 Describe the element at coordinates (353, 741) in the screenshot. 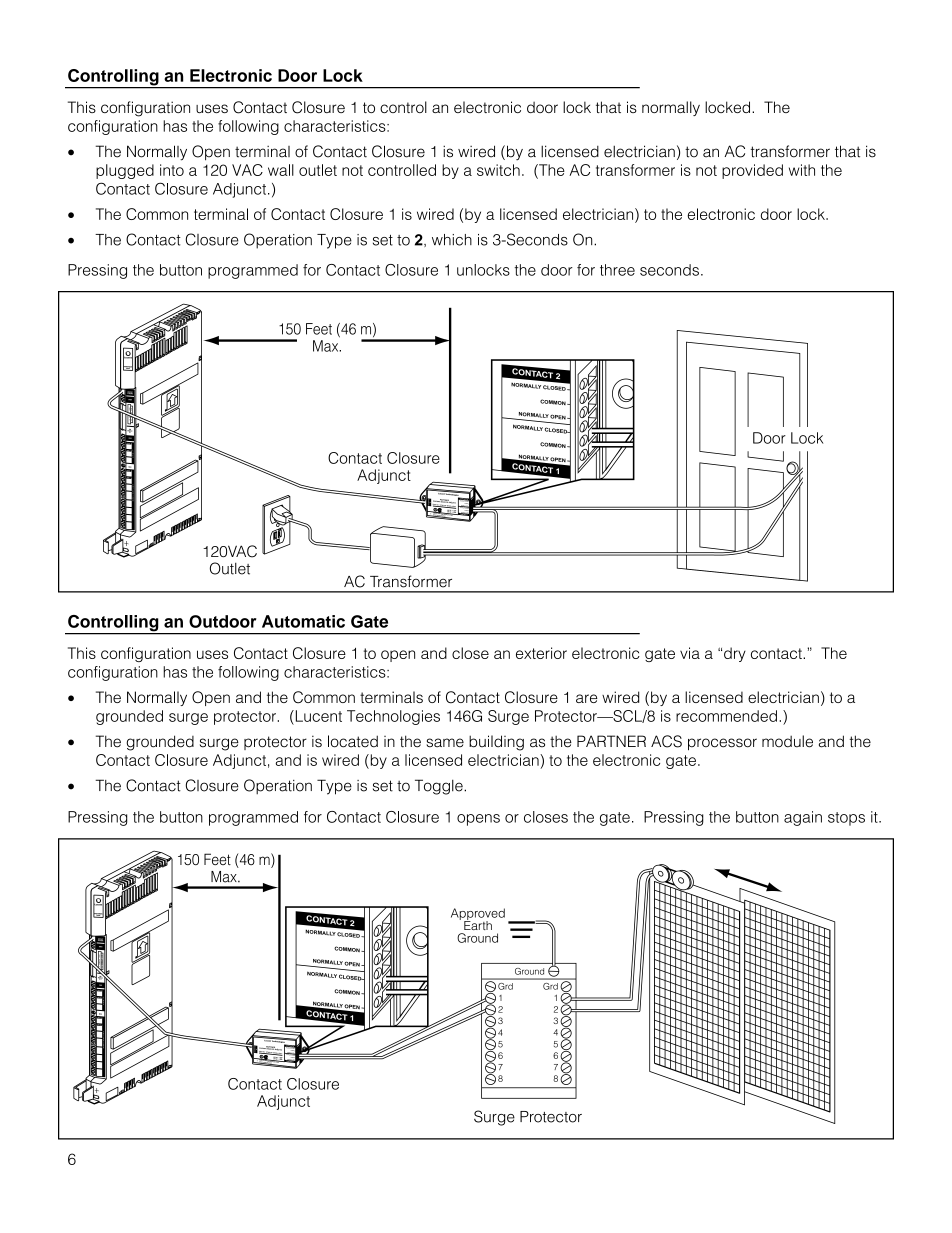

I see `located` at that location.
